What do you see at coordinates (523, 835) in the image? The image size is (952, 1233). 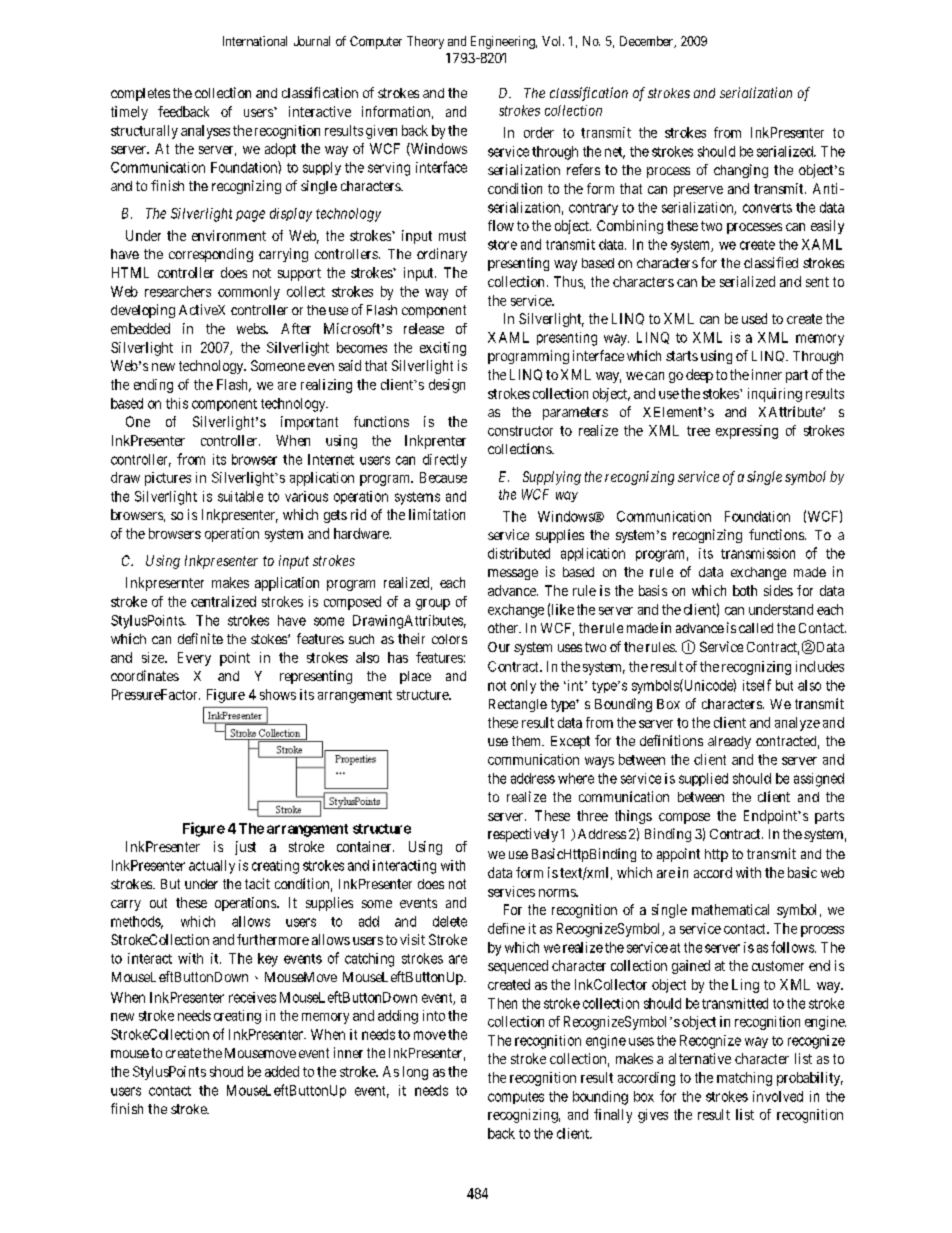 I see `respectively` at bounding box center [523, 835].
